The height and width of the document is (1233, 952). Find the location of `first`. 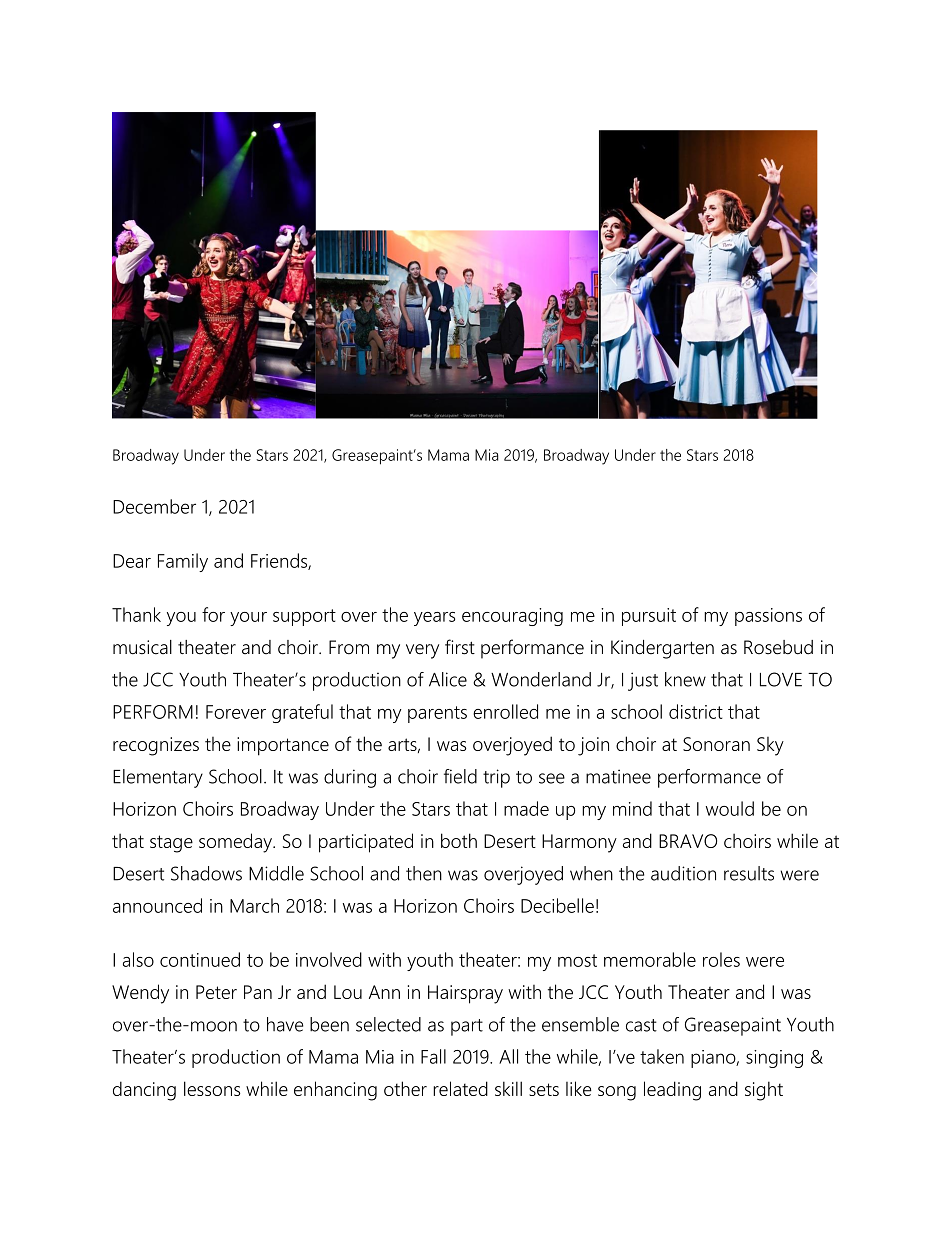

first is located at coordinates (460, 647).
